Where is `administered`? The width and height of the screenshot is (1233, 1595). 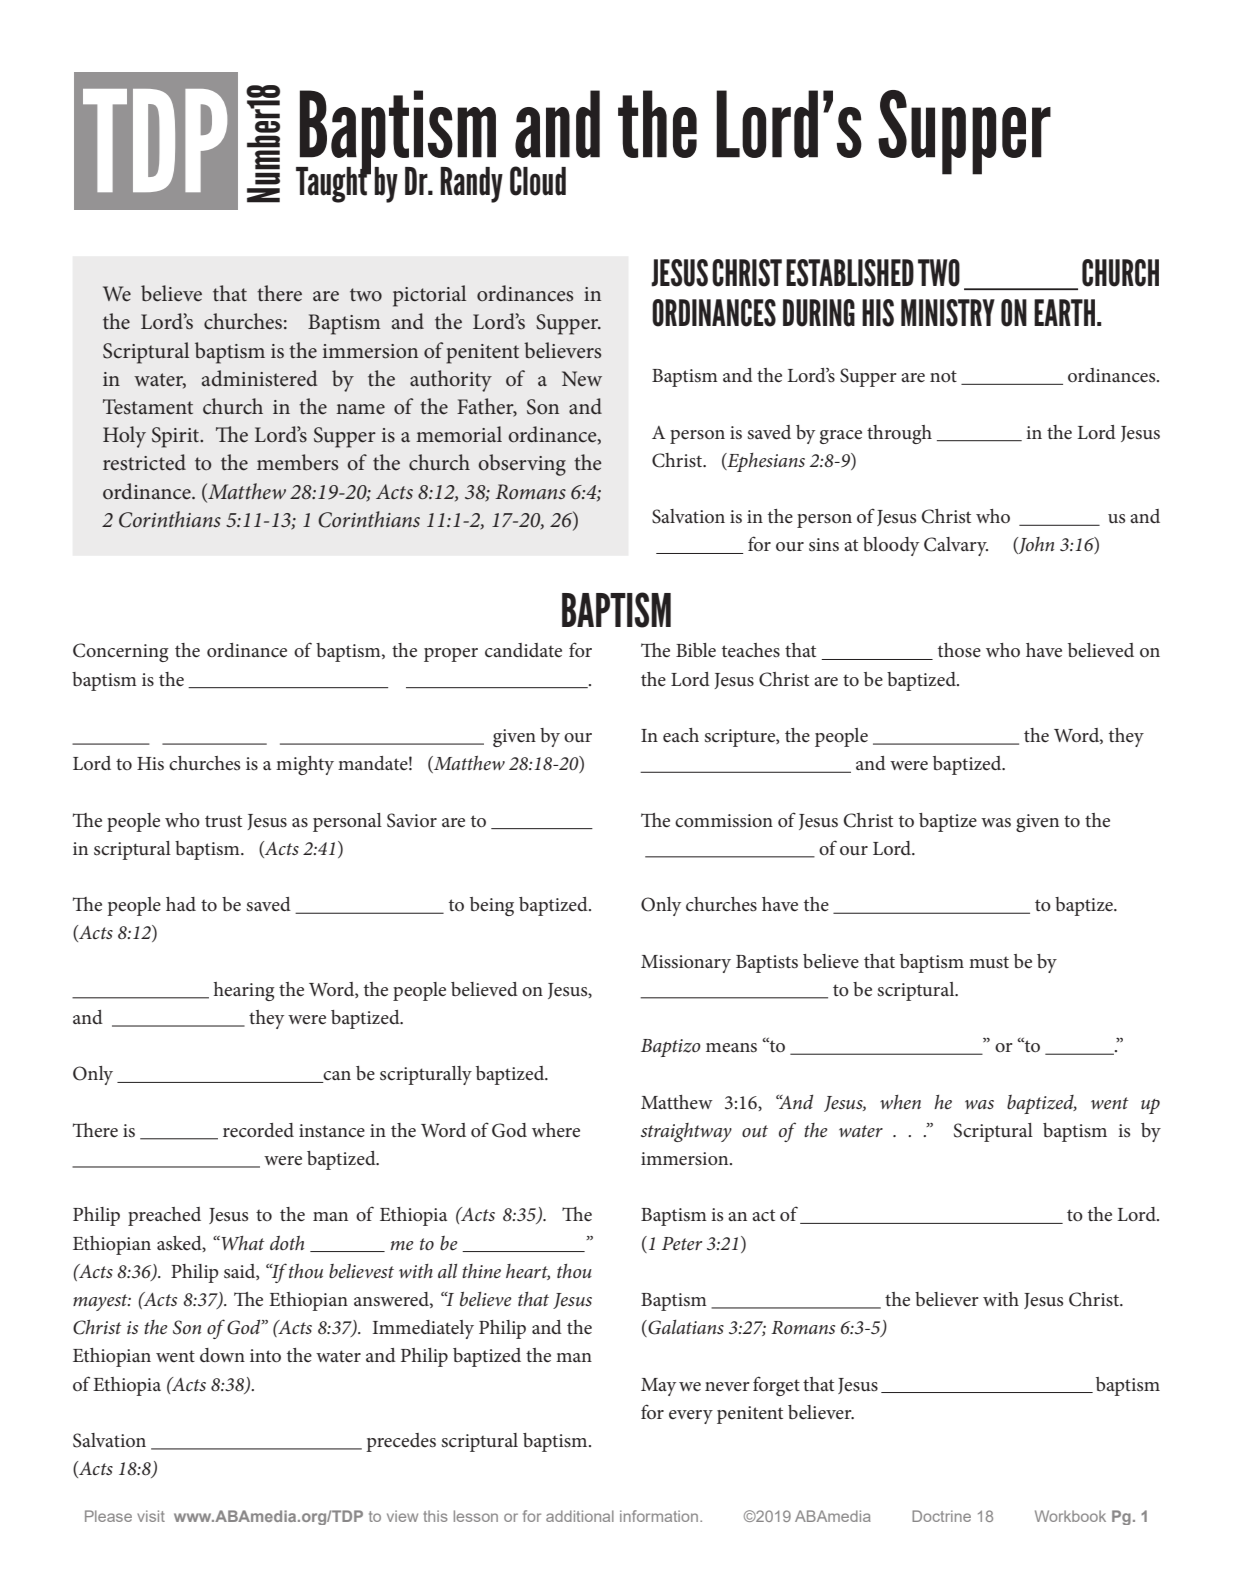
administered is located at coordinates (260, 378).
